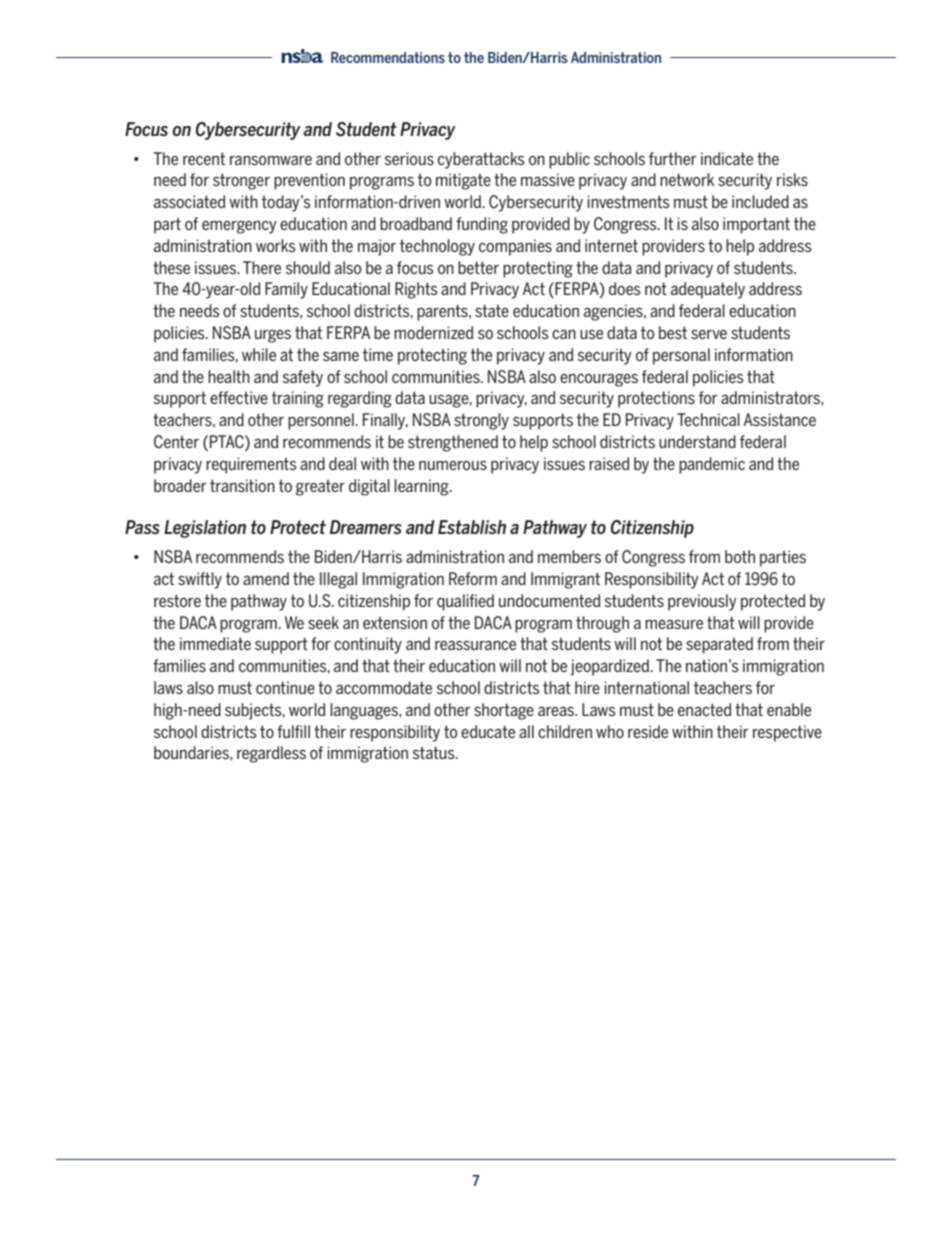  Describe the element at coordinates (712, 465) in the screenshot. I see `pandemic` at that location.
